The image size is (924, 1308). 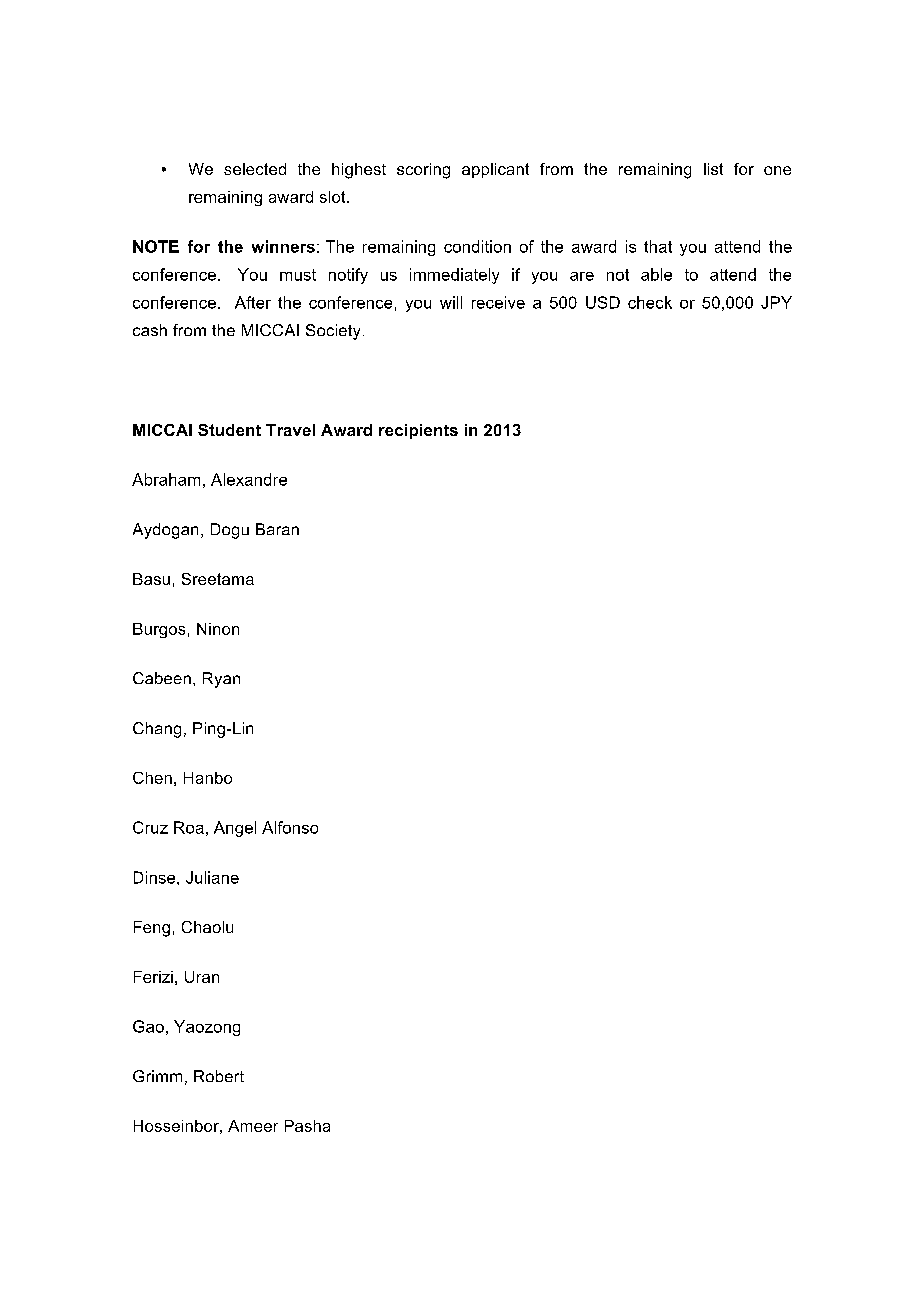 I want to click on Ryan, so click(x=221, y=680).
